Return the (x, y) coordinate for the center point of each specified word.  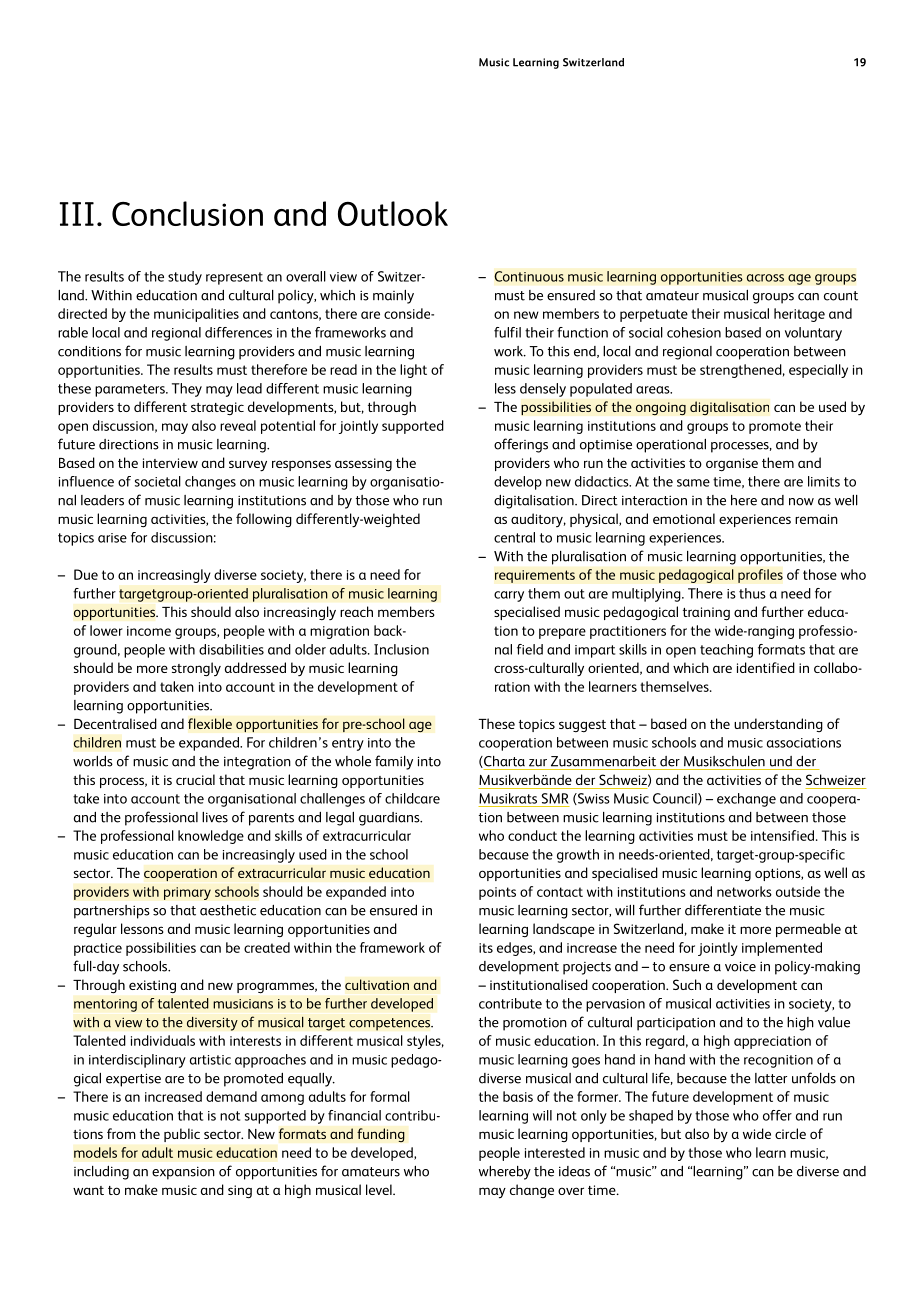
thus (752, 593)
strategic (217, 408)
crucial (195, 779)
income (149, 631)
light (413, 371)
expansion (183, 1173)
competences (391, 1024)
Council (676, 799)
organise (732, 465)
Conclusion (187, 213)
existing (152, 986)
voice (740, 966)
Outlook (393, 213)
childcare (412, 798)
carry (509, 596)
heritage (799, 315)
